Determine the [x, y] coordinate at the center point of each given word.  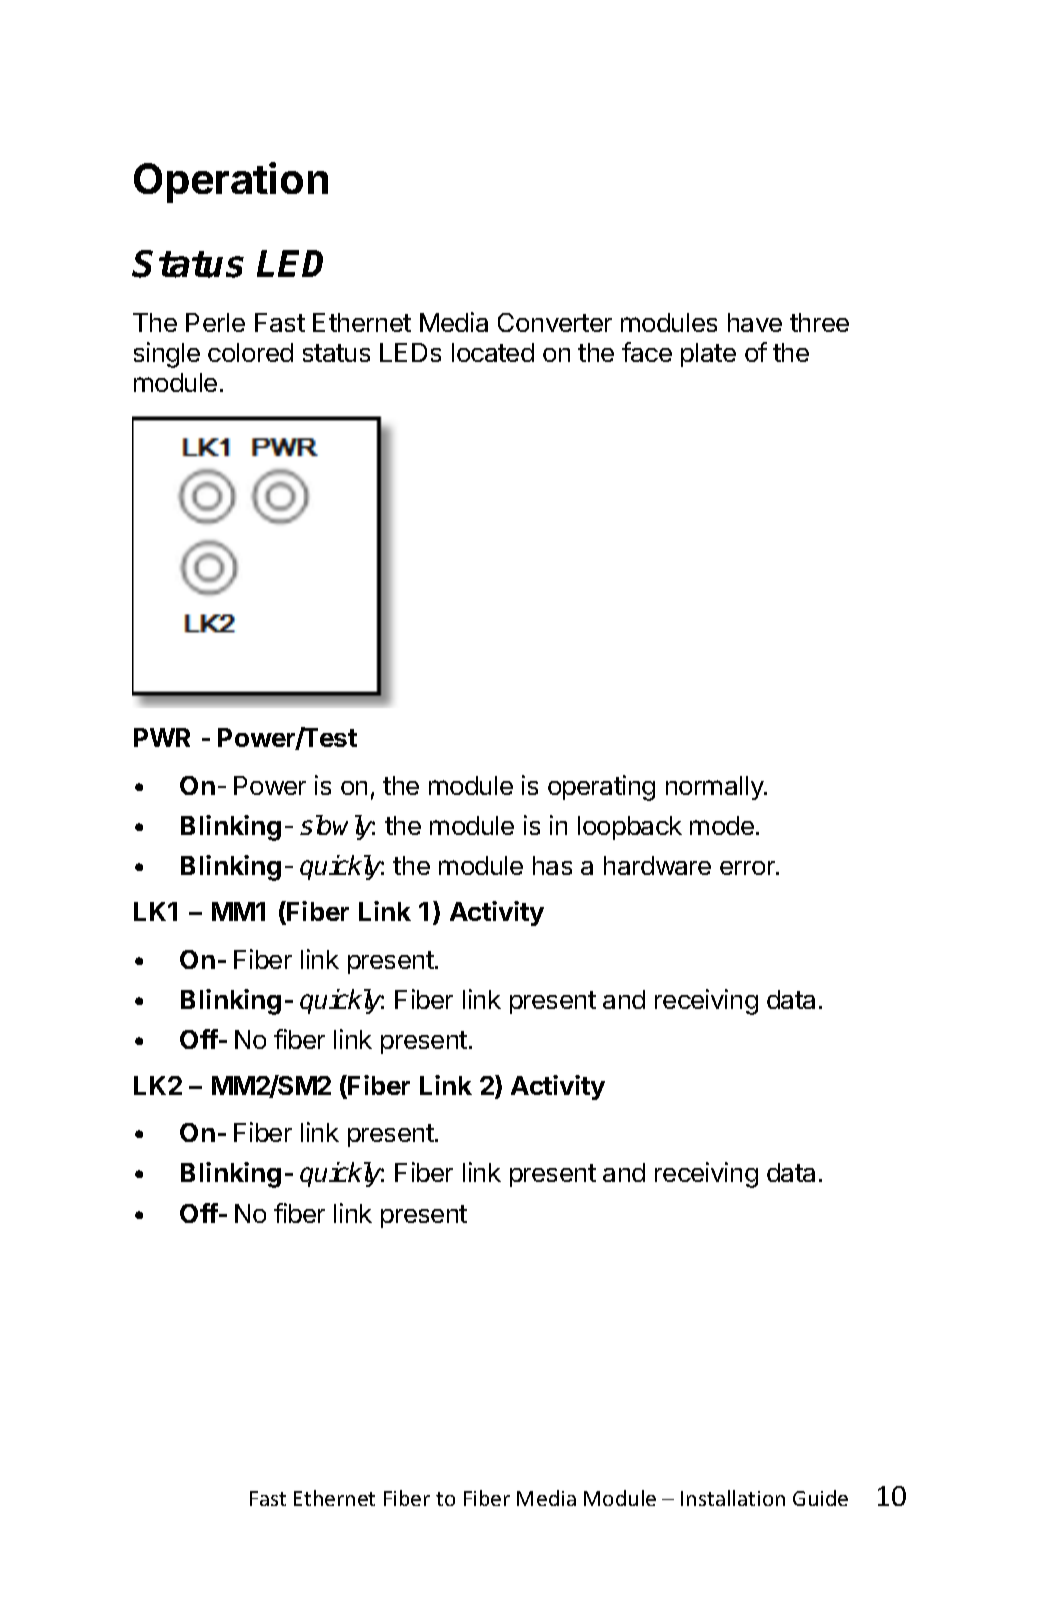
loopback [630, 828]
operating [601, 788]
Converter [555, 322]
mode [722, 825]
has [552, 865]
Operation [231, 182]
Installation [733, 1498]
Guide [820, 1498]
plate [708, 355]
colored [250, 352]
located [493, 352]
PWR [162, 737]
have [755, 322]
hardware [657, 865]
